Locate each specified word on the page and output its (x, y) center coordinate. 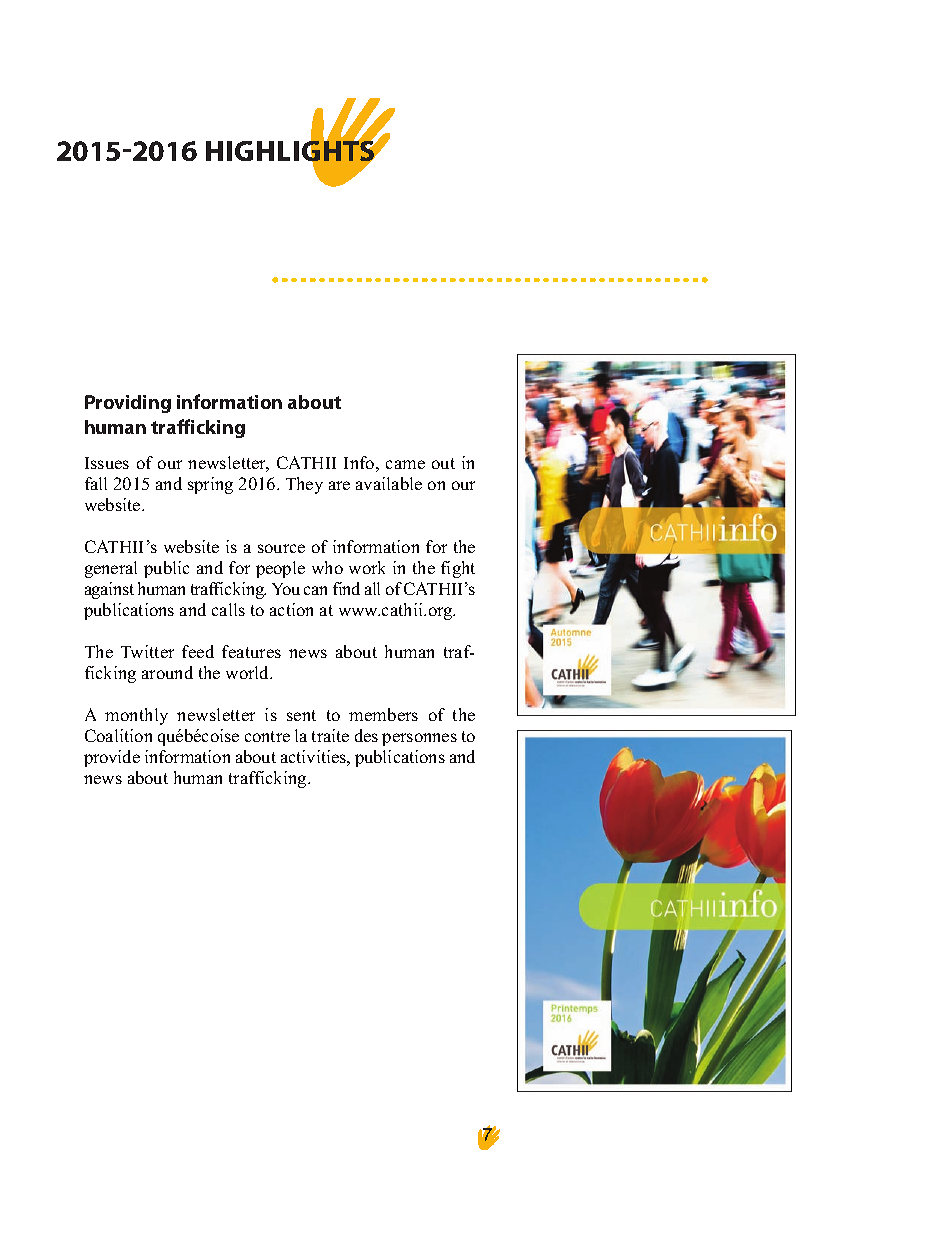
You (286, 589)
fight (458, 569)
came (405, 464)
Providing (128, 404)
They (304, 485)
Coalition (118, 735)
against (109, 590)
